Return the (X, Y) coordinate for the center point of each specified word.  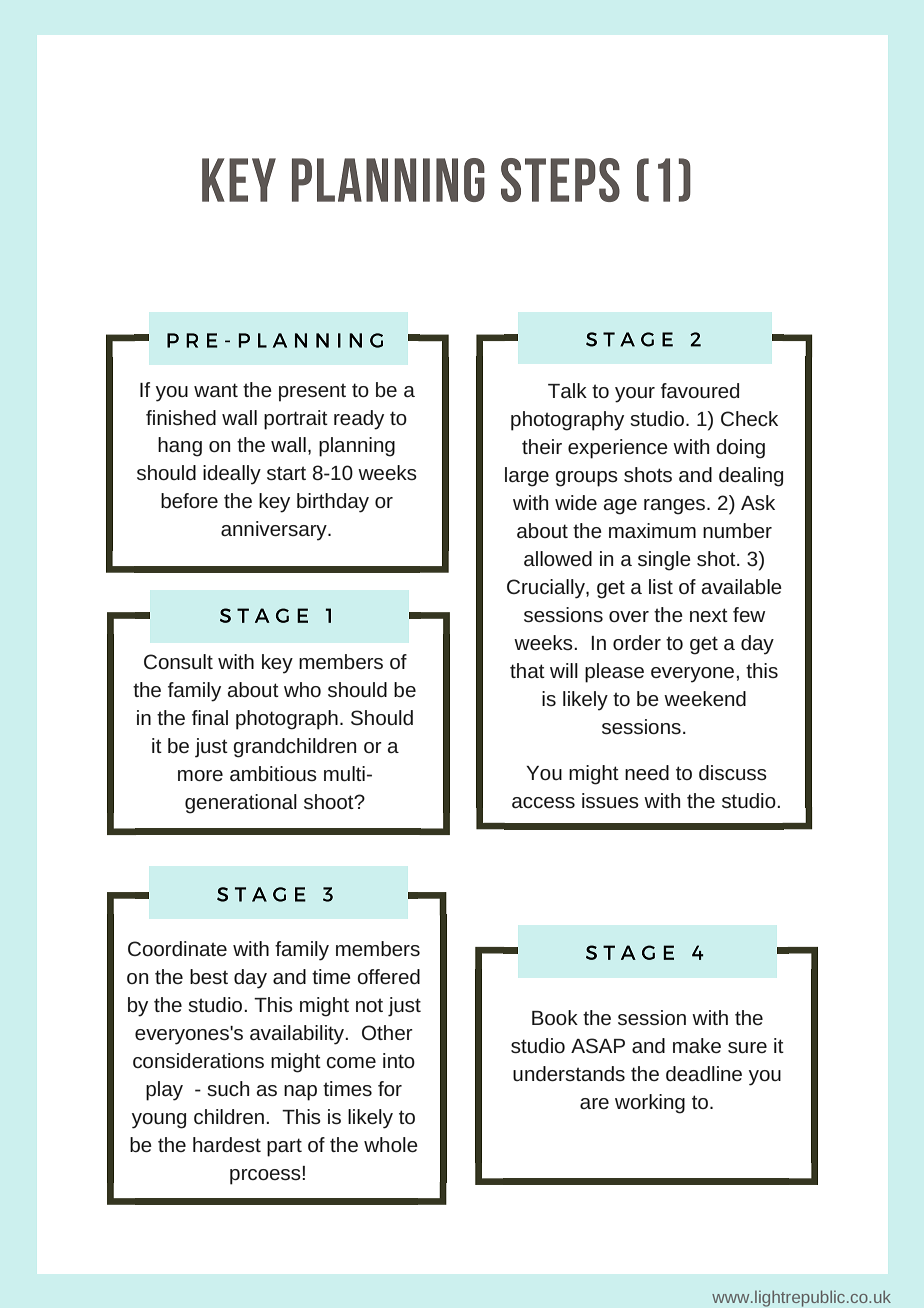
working (650, 1104)
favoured (700, 390)
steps (560, 180)
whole (391, 1144)
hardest (227, 1144)
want (216, 390)
